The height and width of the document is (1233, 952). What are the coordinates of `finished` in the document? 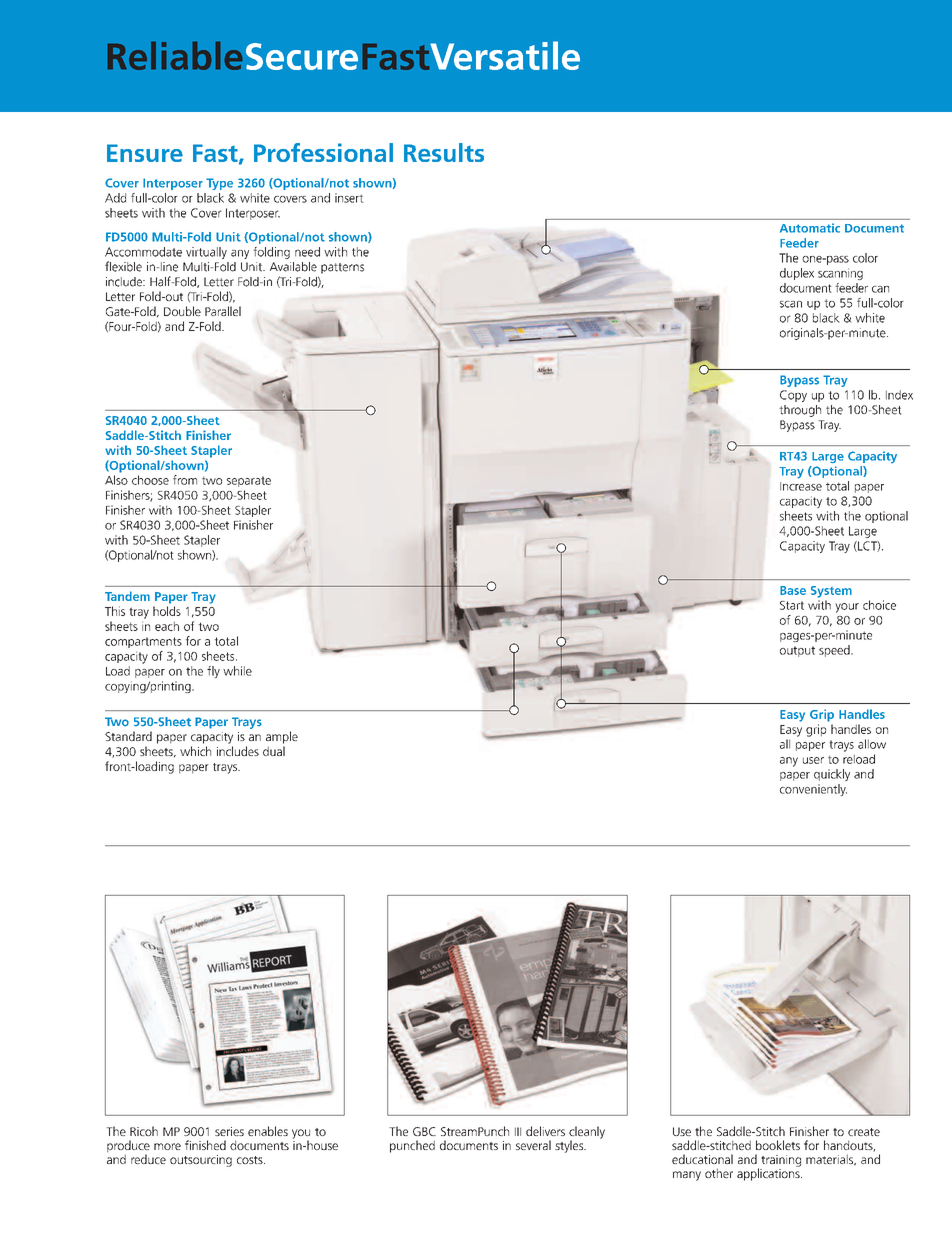 It's located at (205, 1145).
